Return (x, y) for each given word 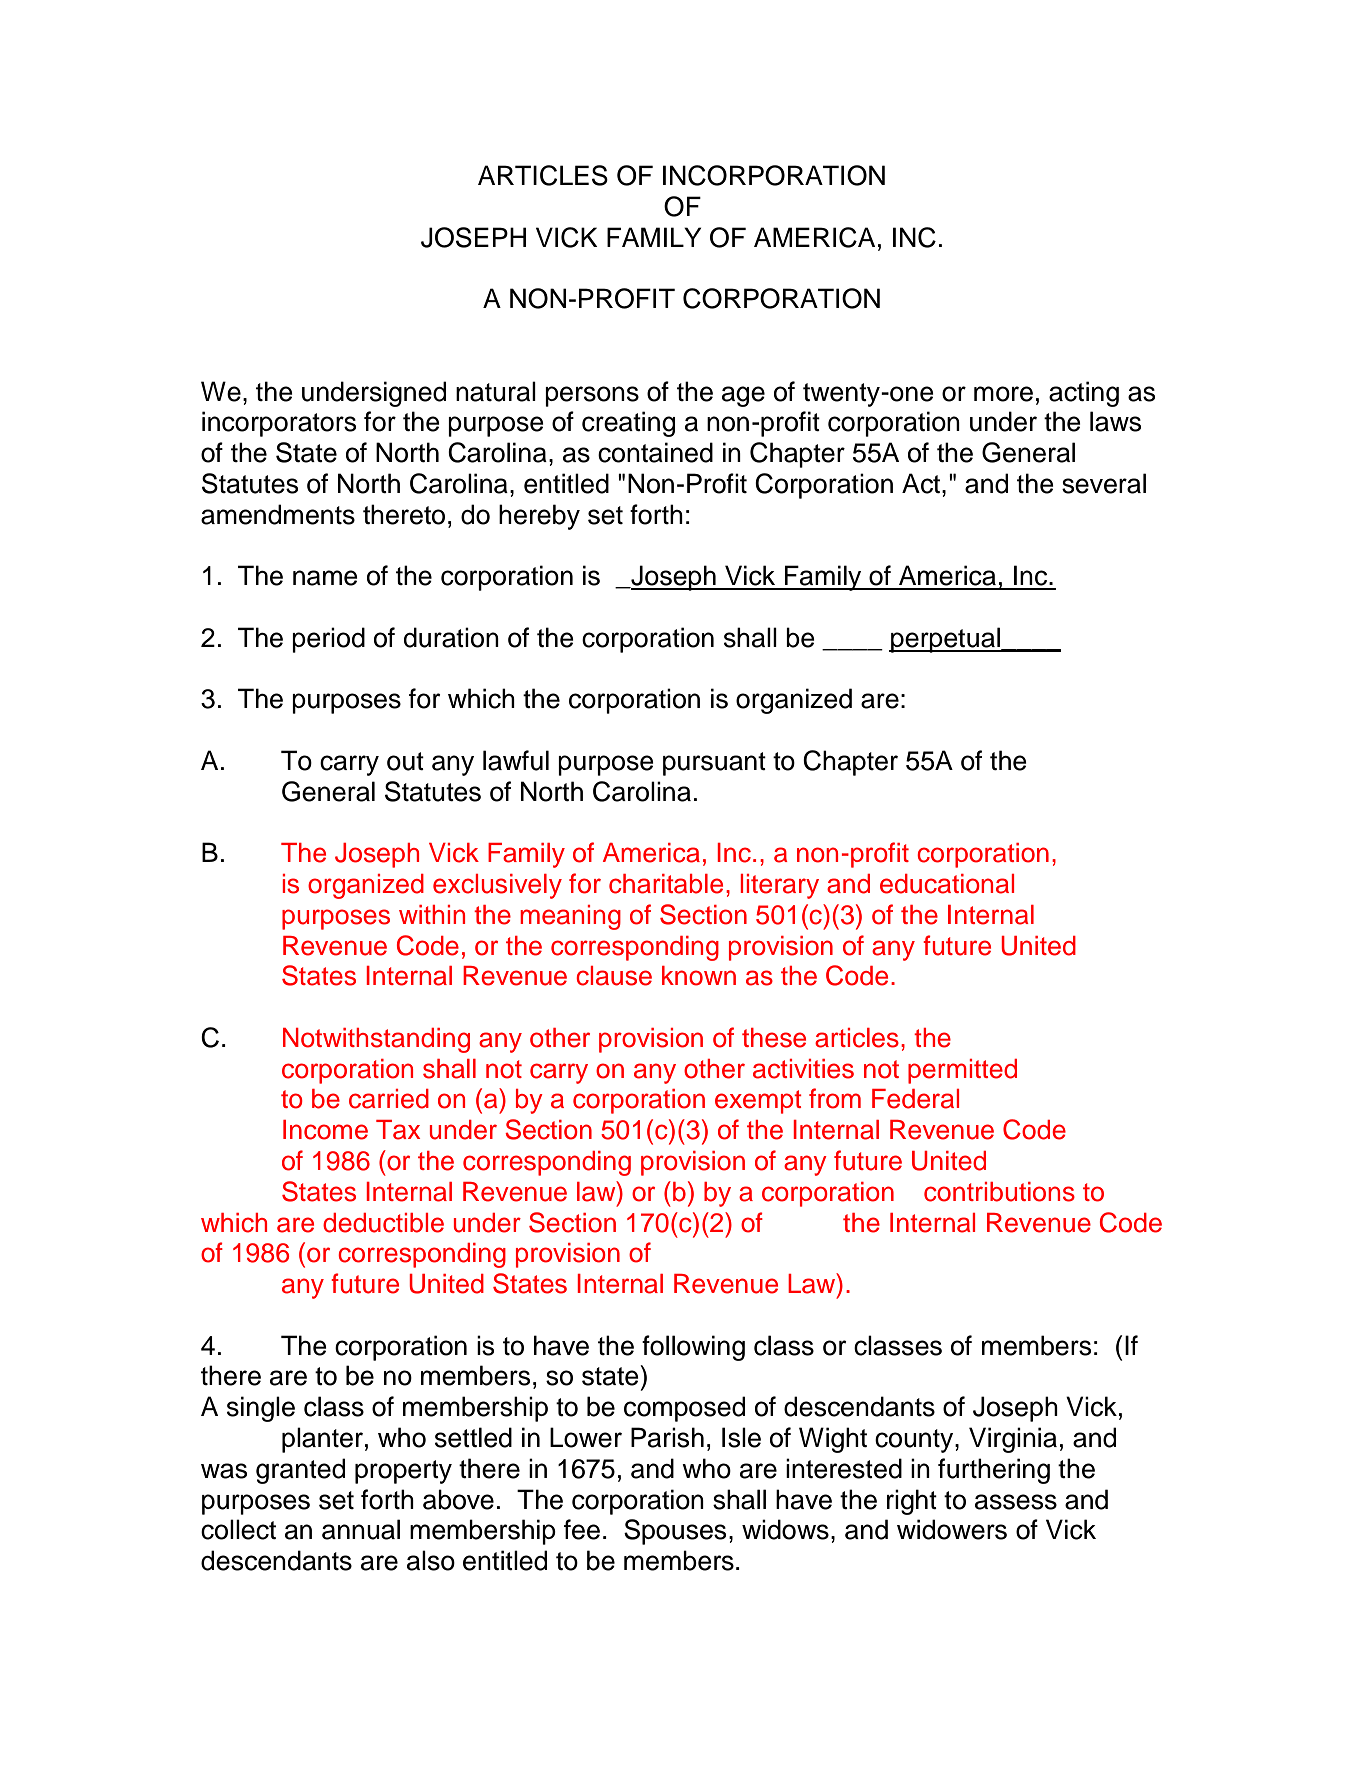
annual (361, 1529)
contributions (999, 1192)
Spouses (675, 1532)
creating (628, 424)
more (1003, 394)
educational (947, 884)
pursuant (714, 764)
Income (325, 1130)
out (405, 761)
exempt (758, 1102)
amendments (278, 514)
